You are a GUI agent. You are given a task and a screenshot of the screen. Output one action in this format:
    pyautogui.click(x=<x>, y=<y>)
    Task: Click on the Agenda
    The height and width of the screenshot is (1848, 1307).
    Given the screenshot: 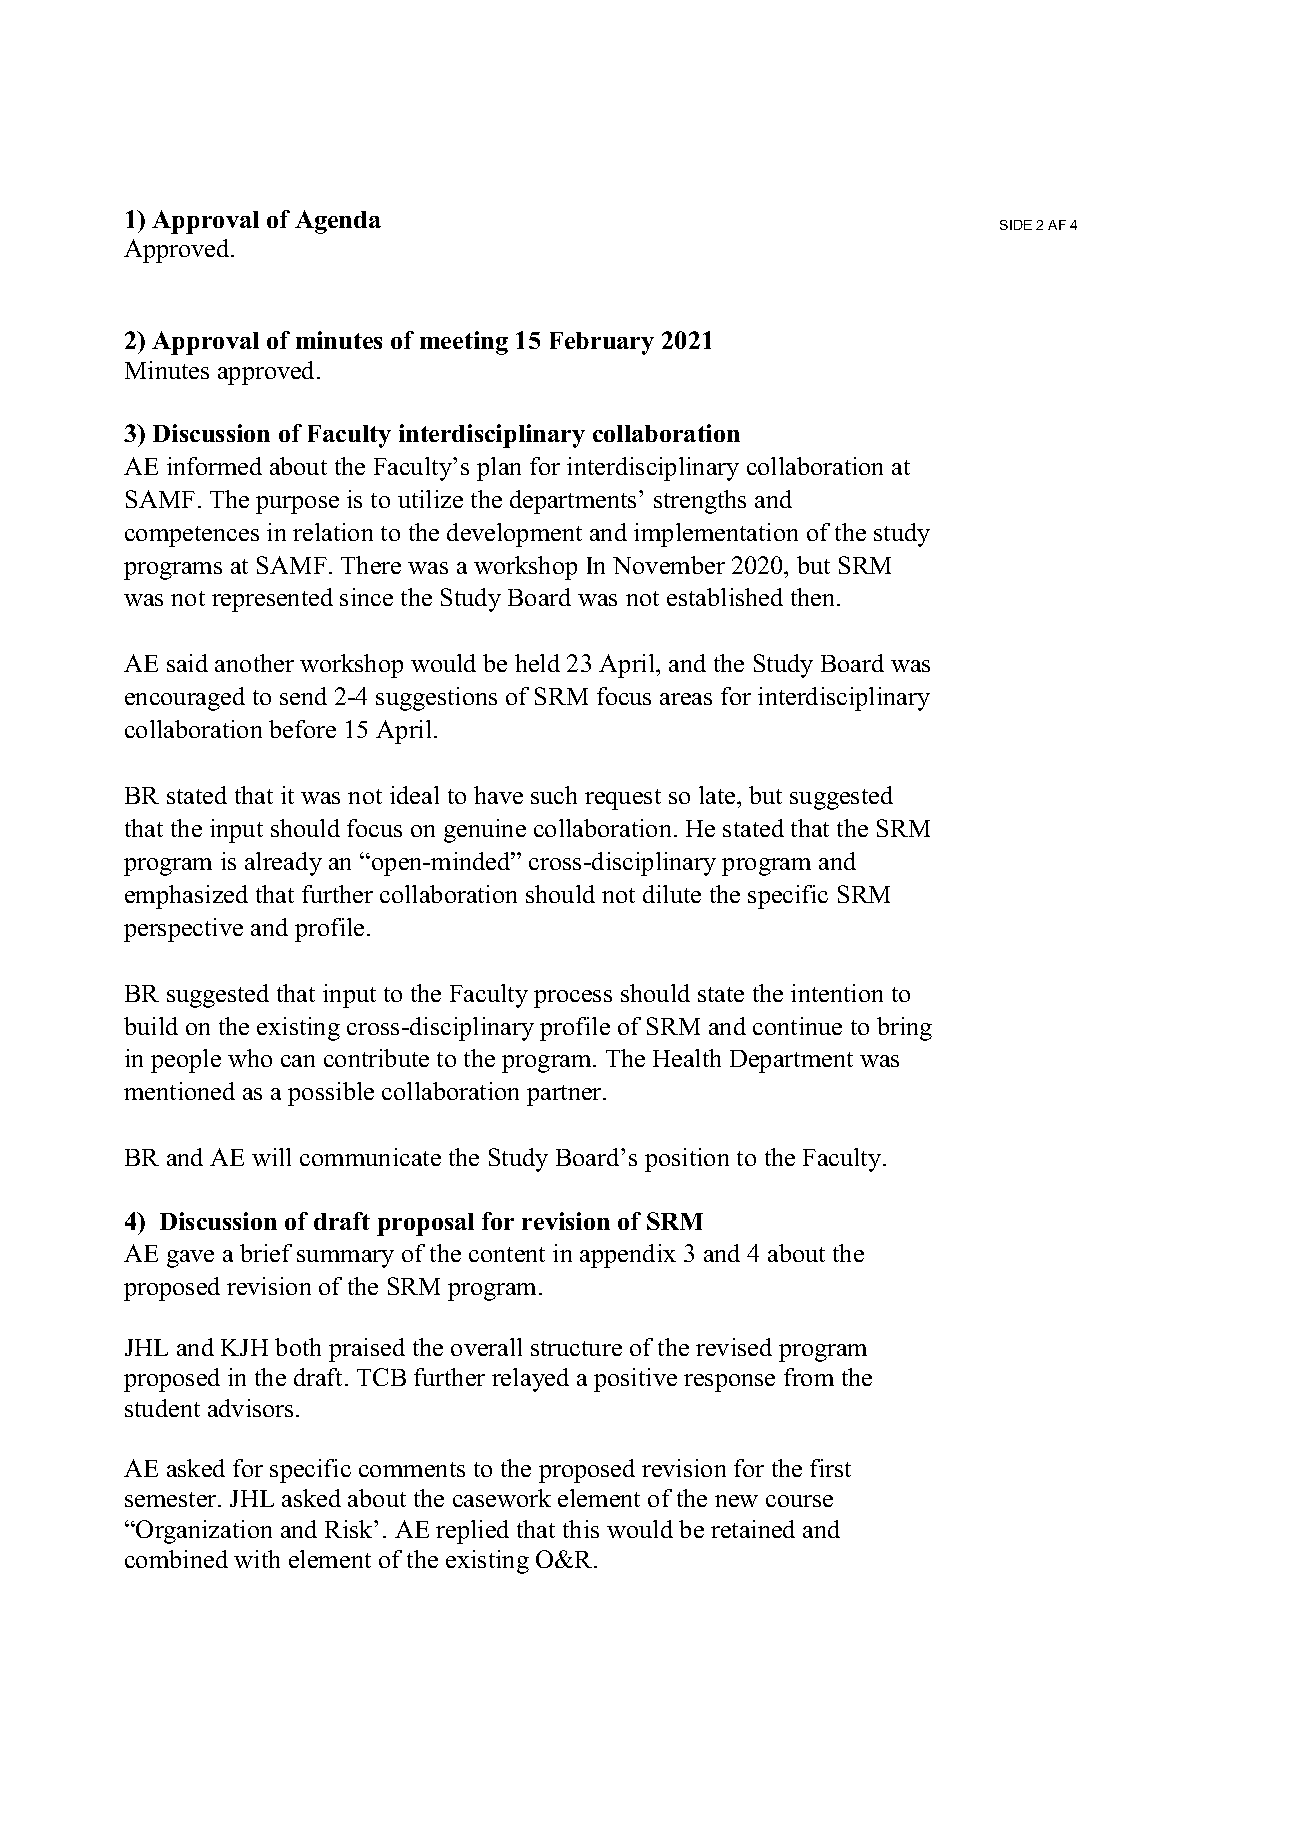 What is the action you would take?
    pyautogui.click(x=338, y=222)
